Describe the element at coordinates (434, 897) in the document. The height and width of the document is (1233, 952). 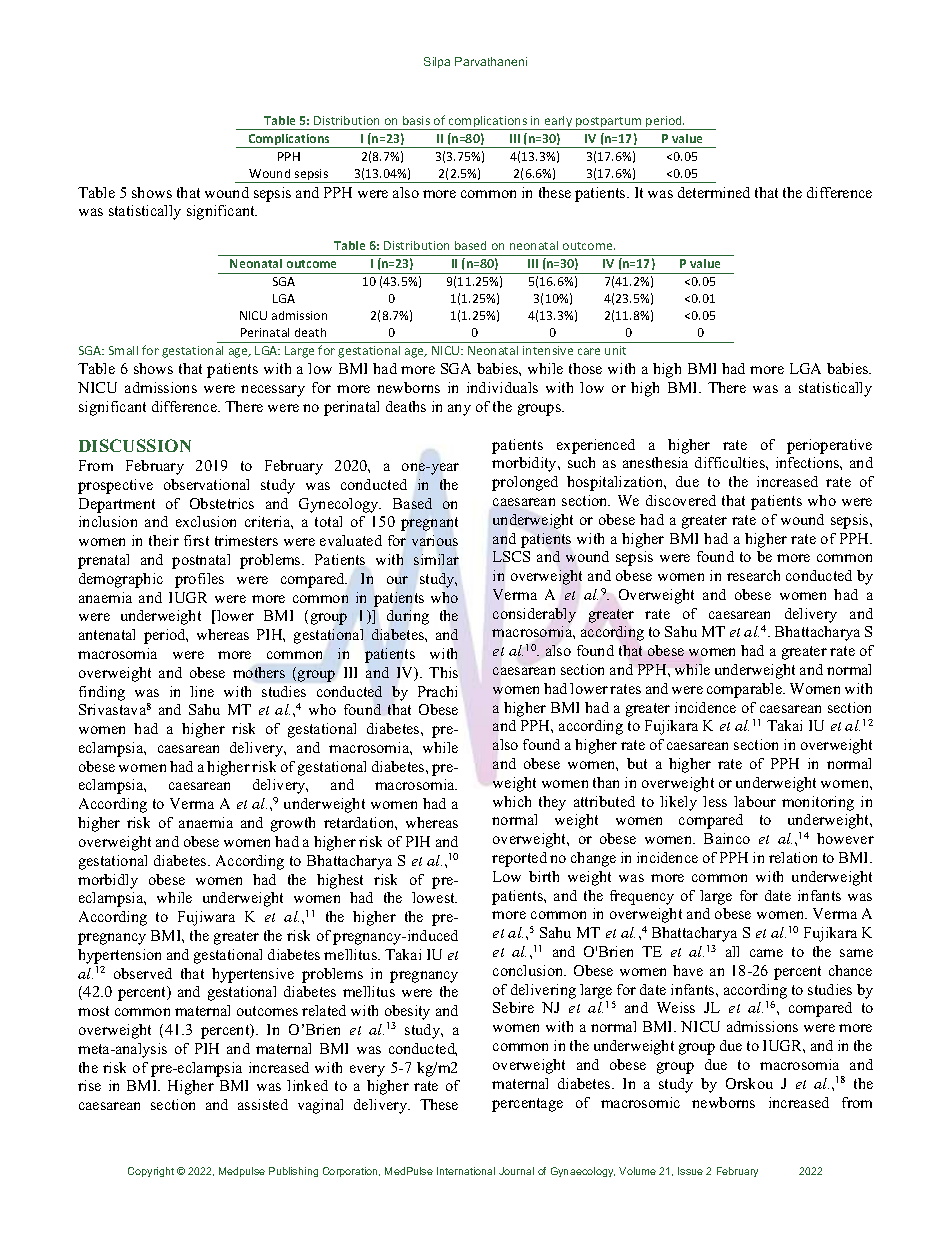
I see `lowest` at that location.
